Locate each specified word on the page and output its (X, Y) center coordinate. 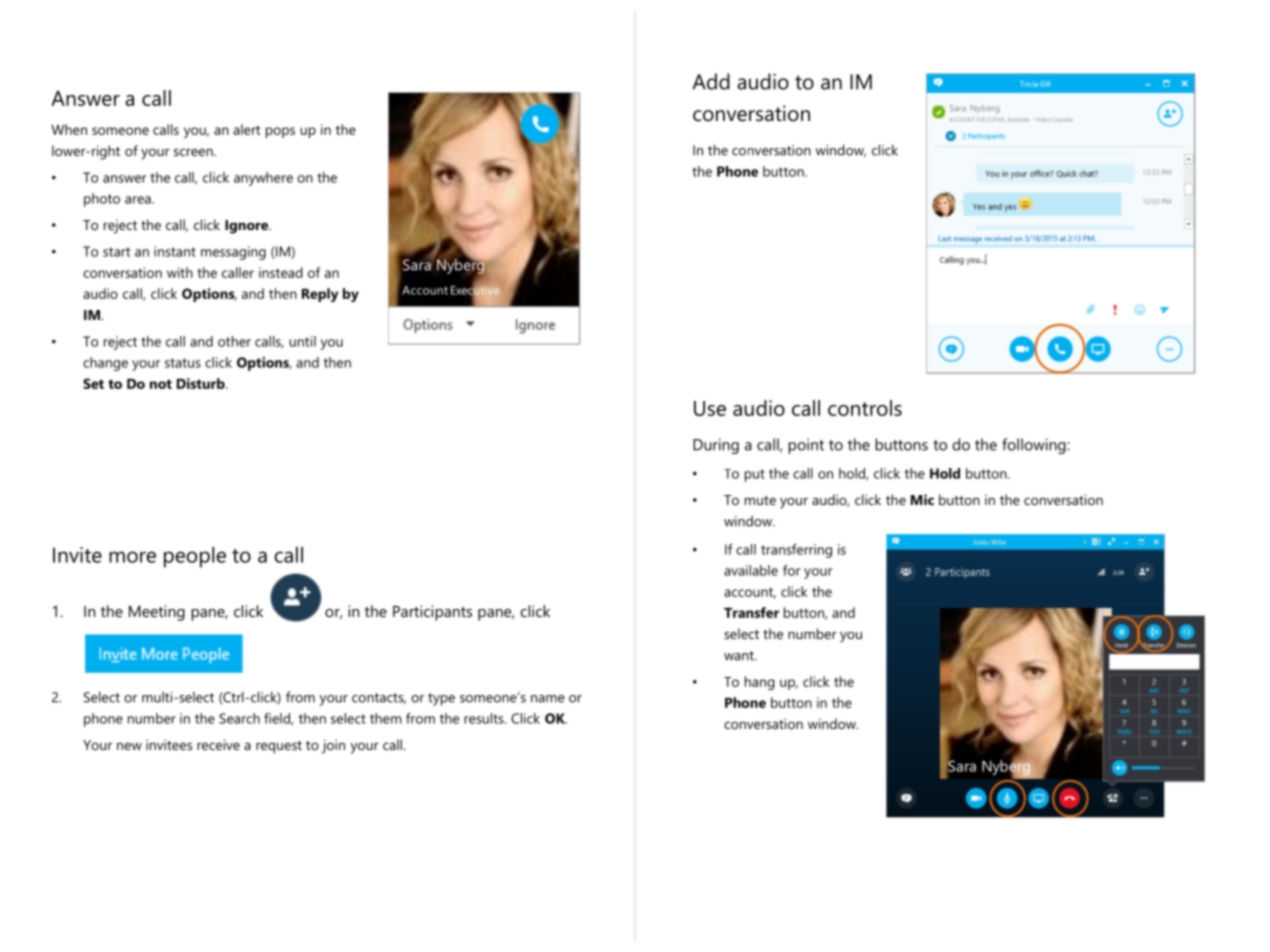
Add (711, 81)
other (234, 341)
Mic (922, 499)
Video (1042, 120)
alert (246, 129)
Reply (320, 295)
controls (865, 408)
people (195, 557)
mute (760, 500)
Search (239, 718)
